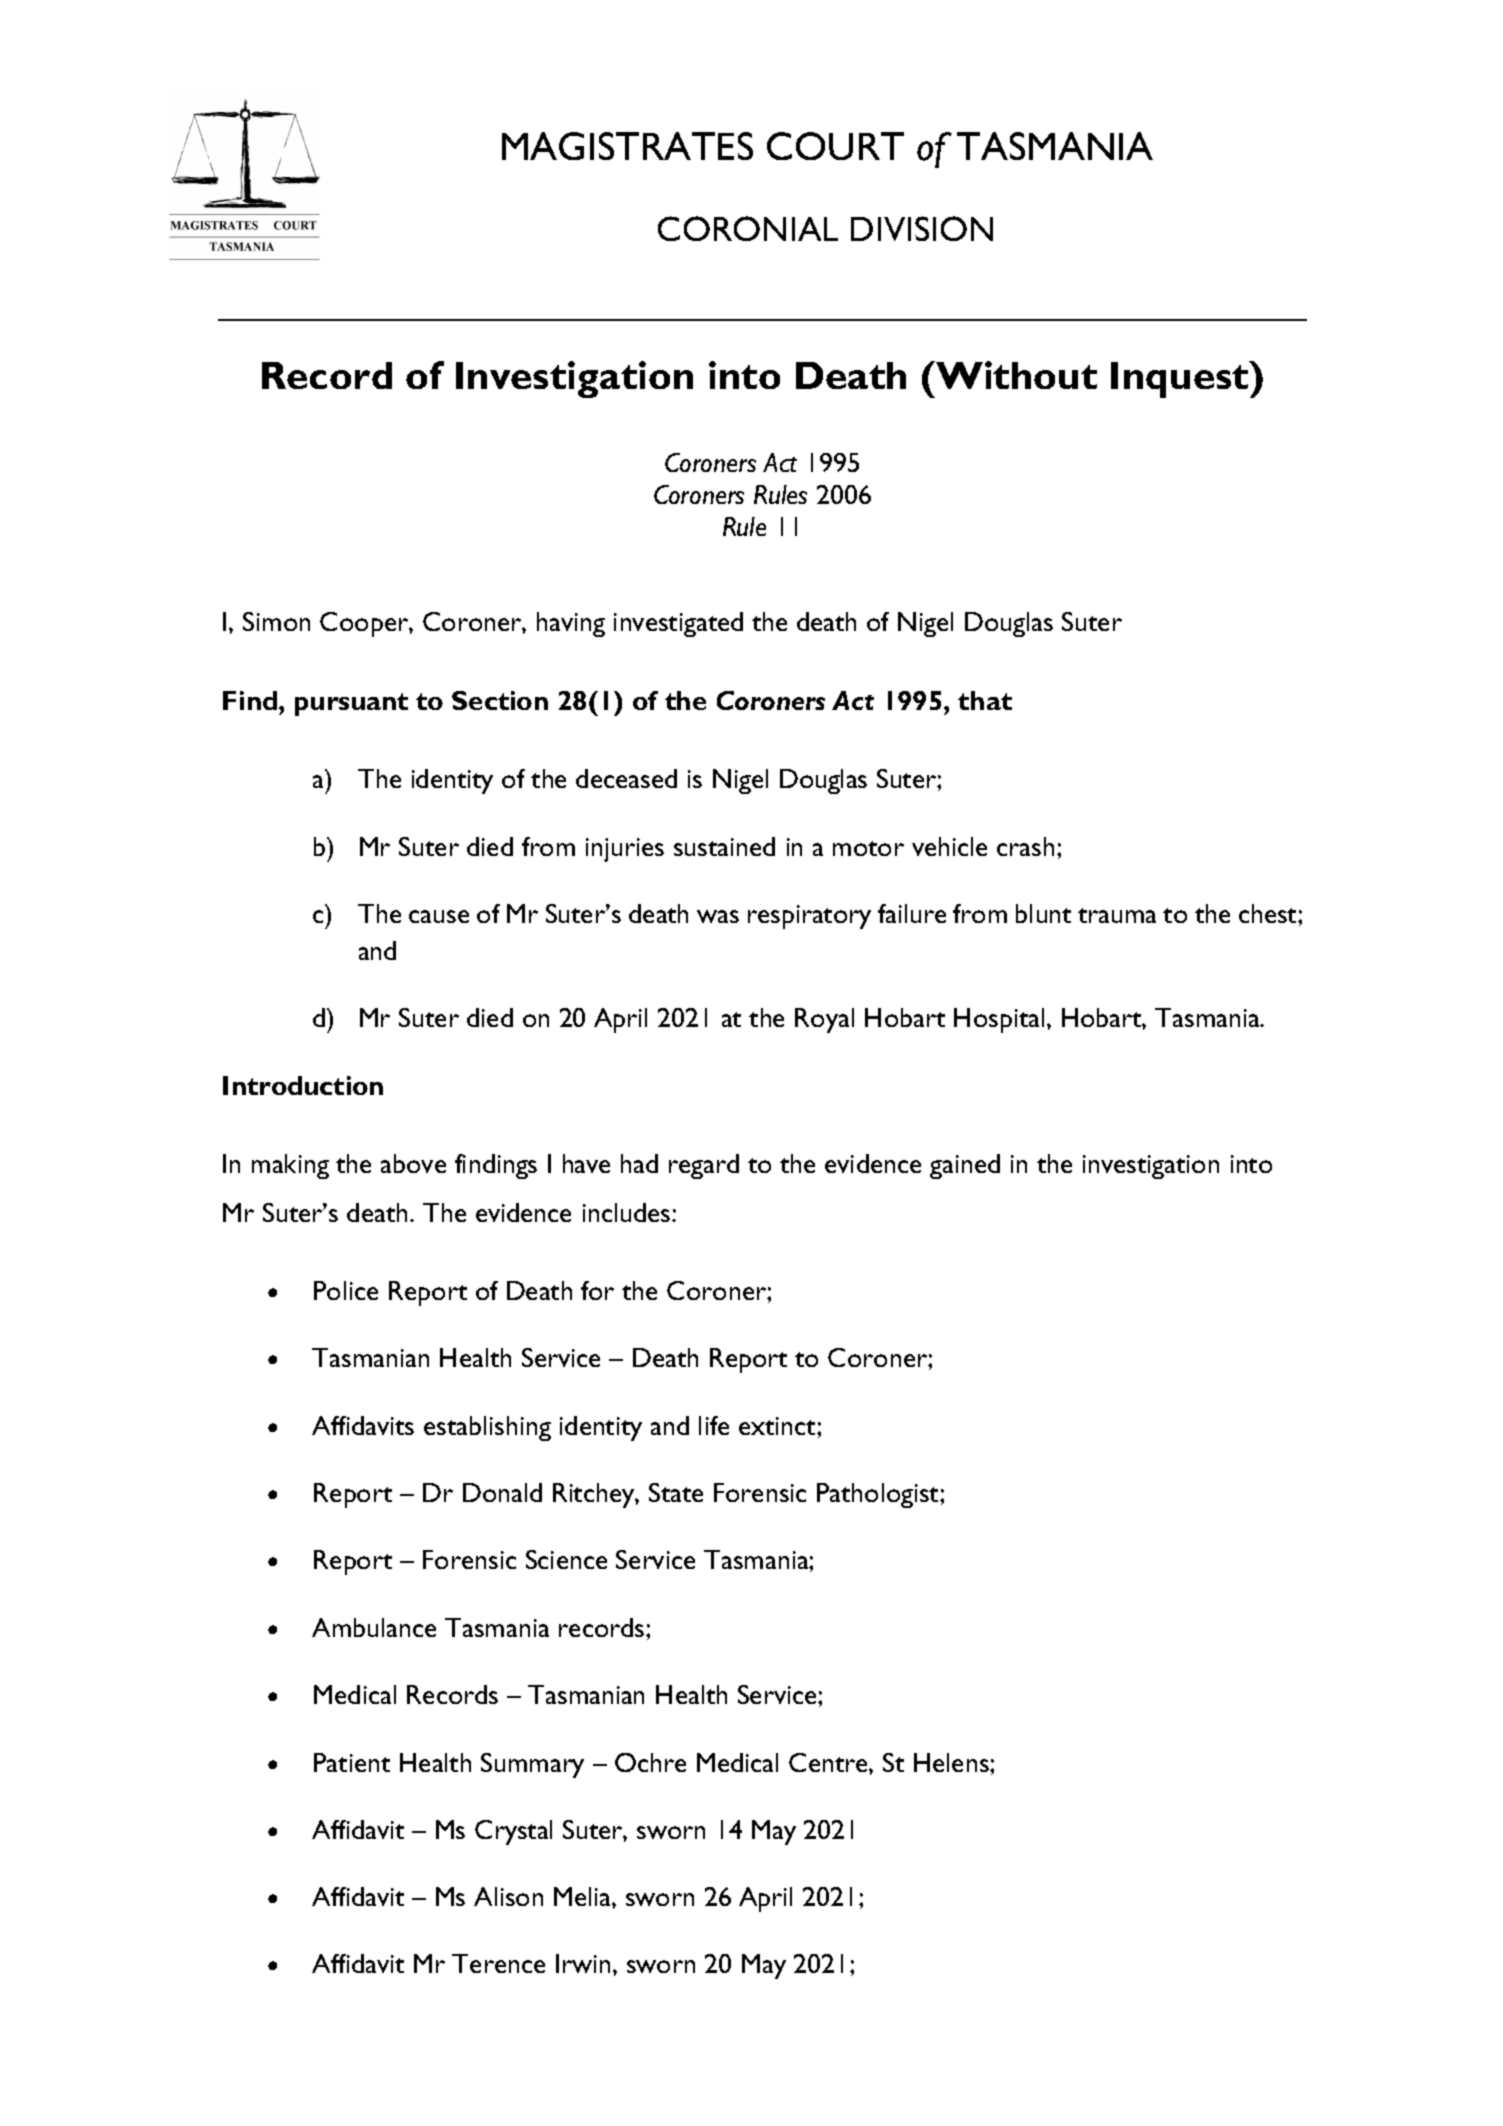  I want to click on DIVISION, so click(922, 228).
